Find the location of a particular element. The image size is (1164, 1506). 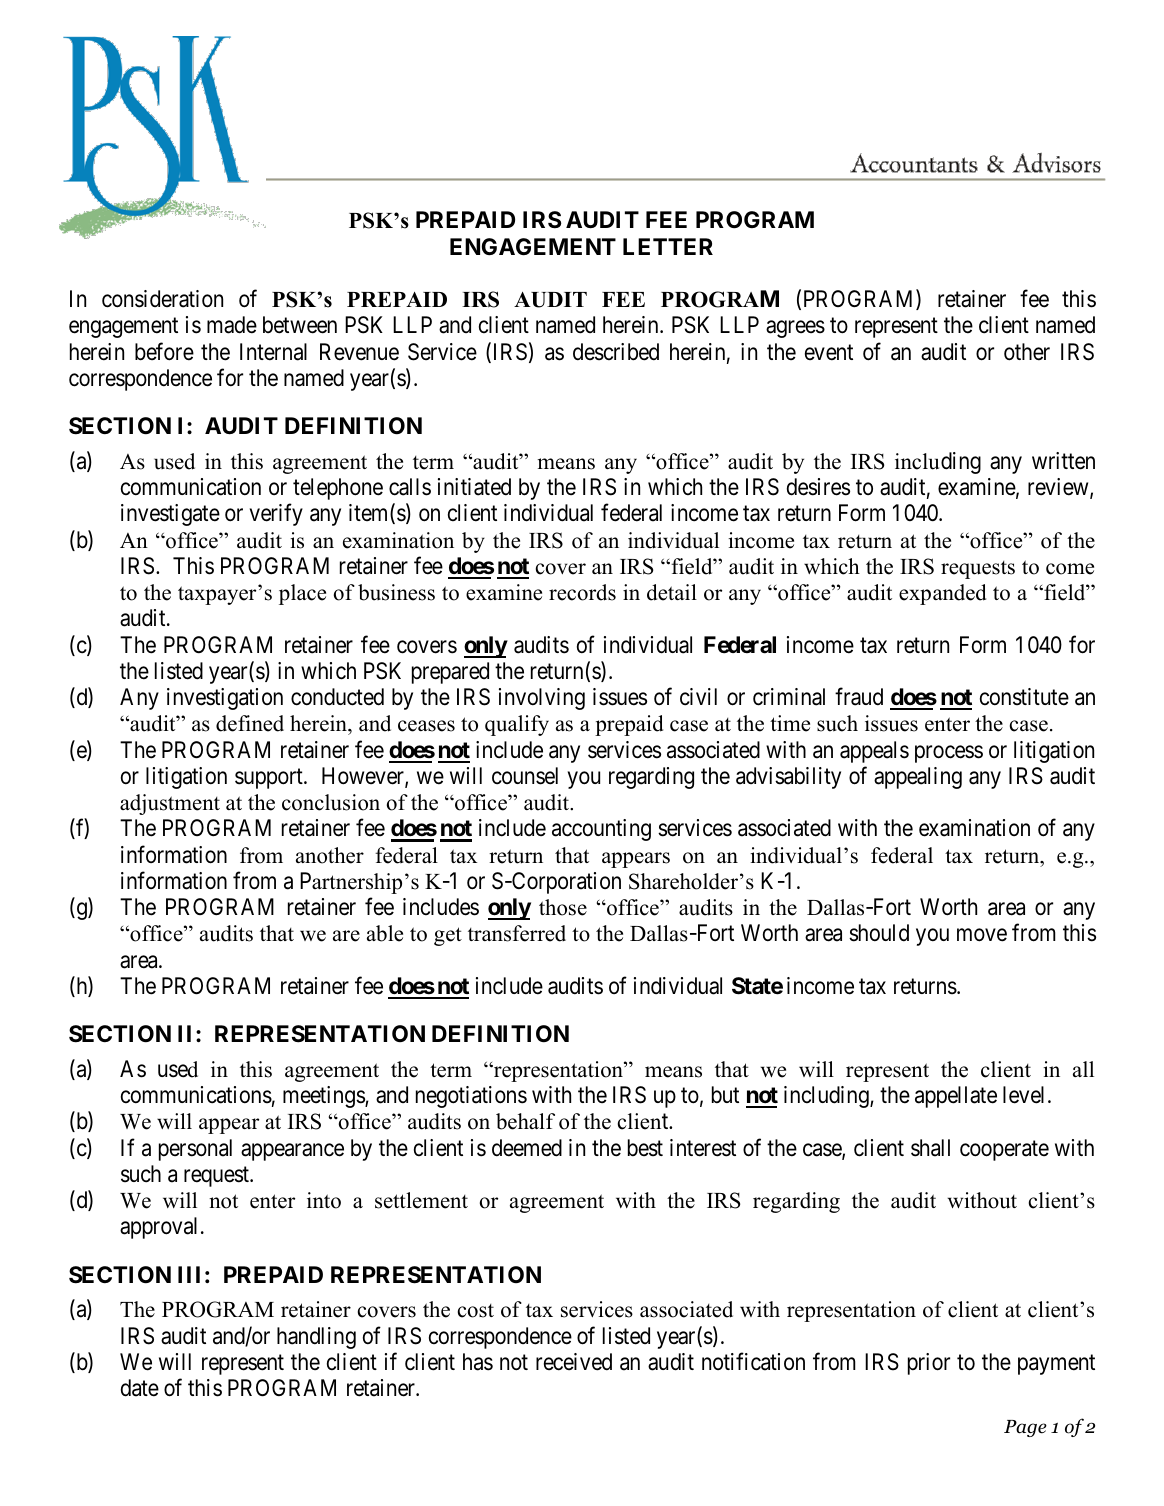

accounting is located at coordinates (601, 830).
